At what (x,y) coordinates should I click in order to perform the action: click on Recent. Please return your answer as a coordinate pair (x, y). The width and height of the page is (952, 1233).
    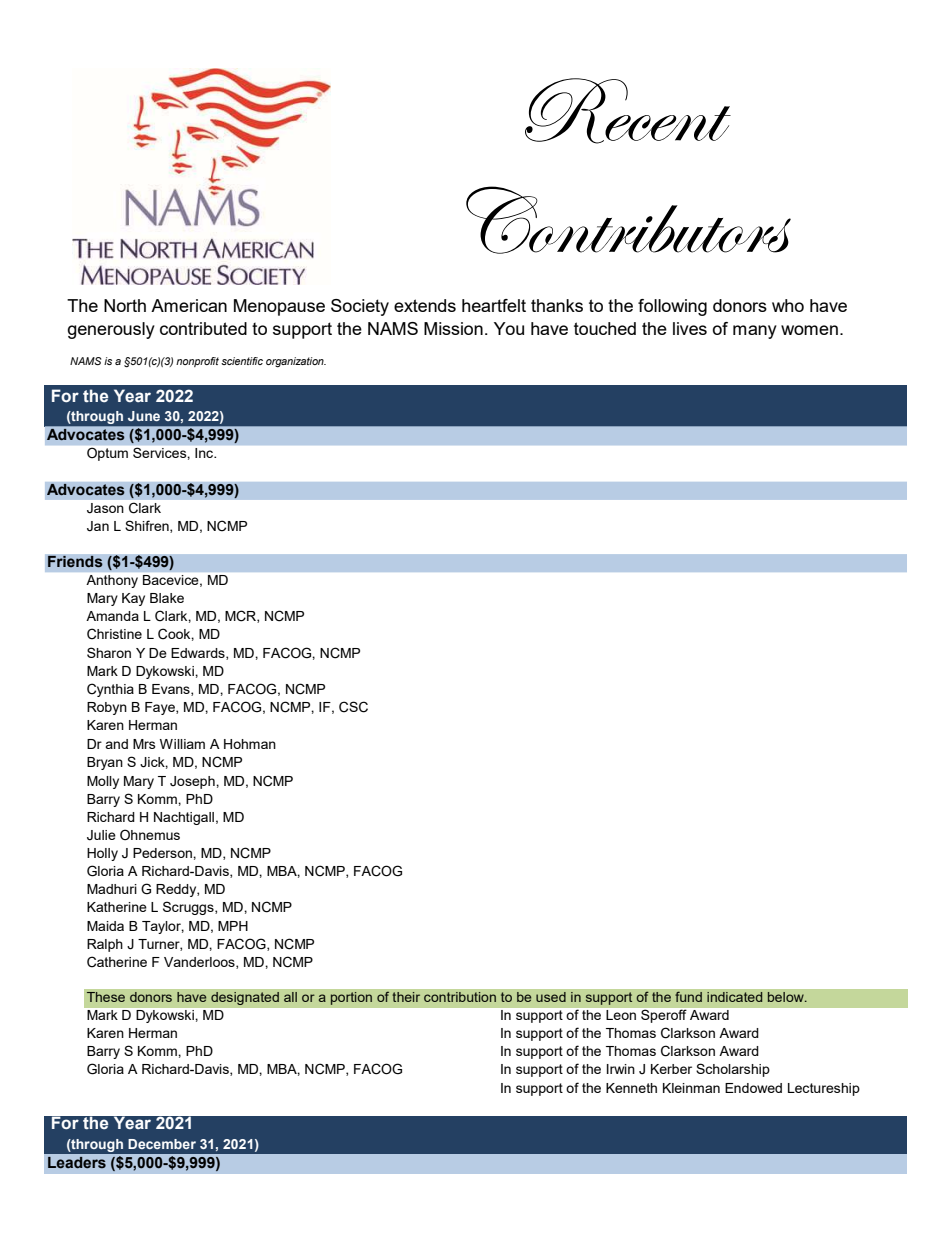
    Looking at the image, I should click on (628, 111).
